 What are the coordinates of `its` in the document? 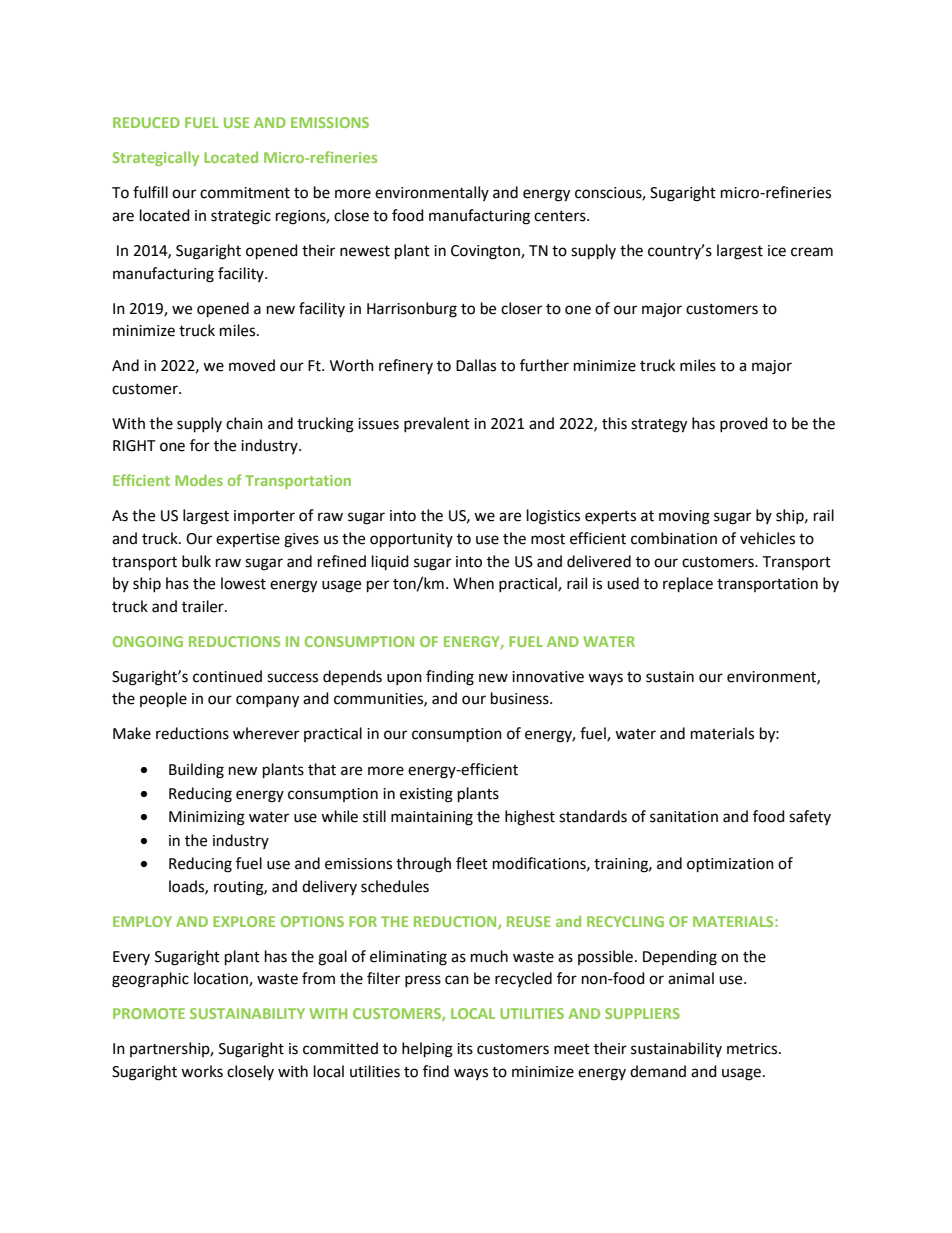 It's located at (465, 1049).
